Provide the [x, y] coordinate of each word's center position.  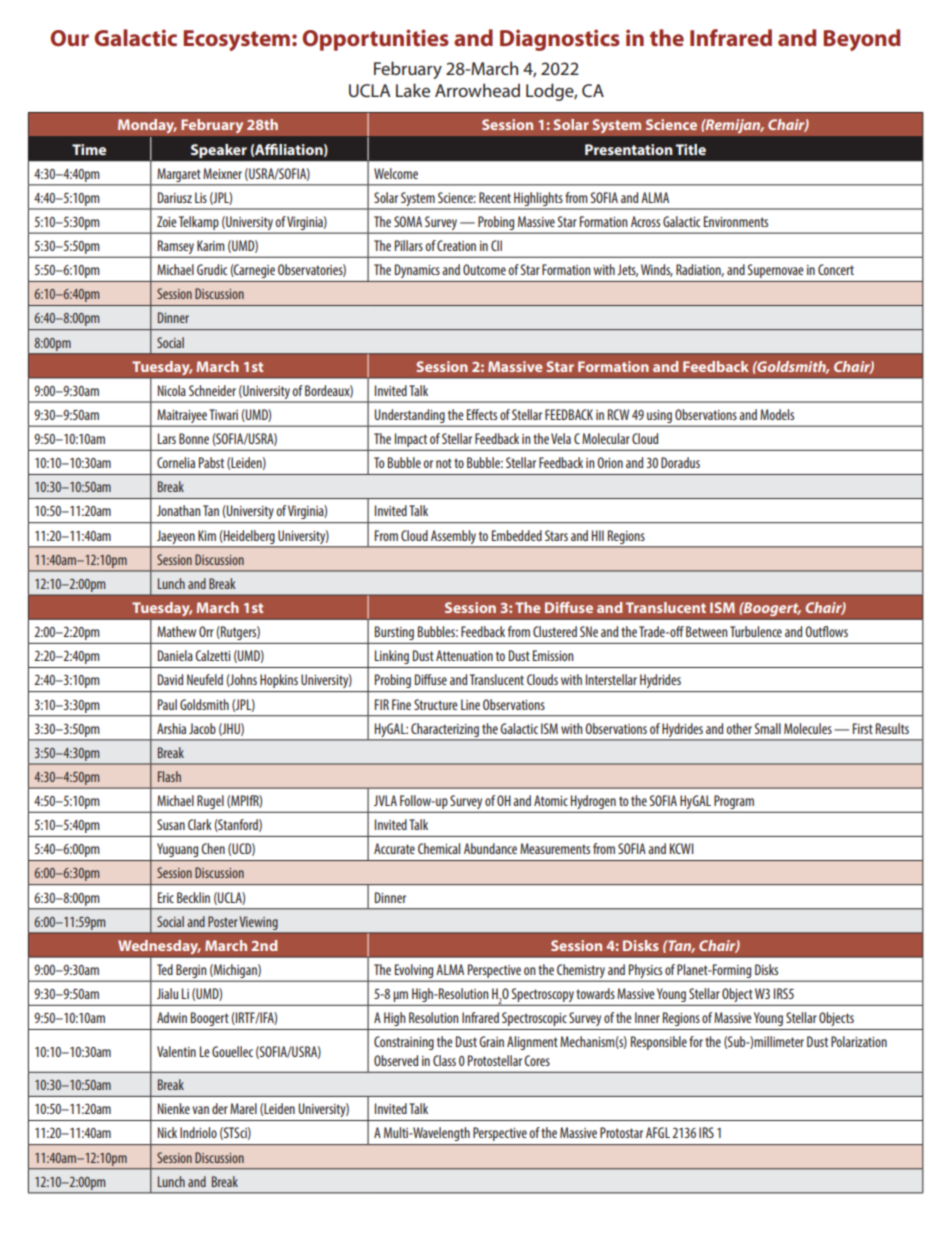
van [200, 1110]
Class [444, 1060]
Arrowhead [477, 90]
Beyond [861, 40]
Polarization [859, 1041]
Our [69, 38]
